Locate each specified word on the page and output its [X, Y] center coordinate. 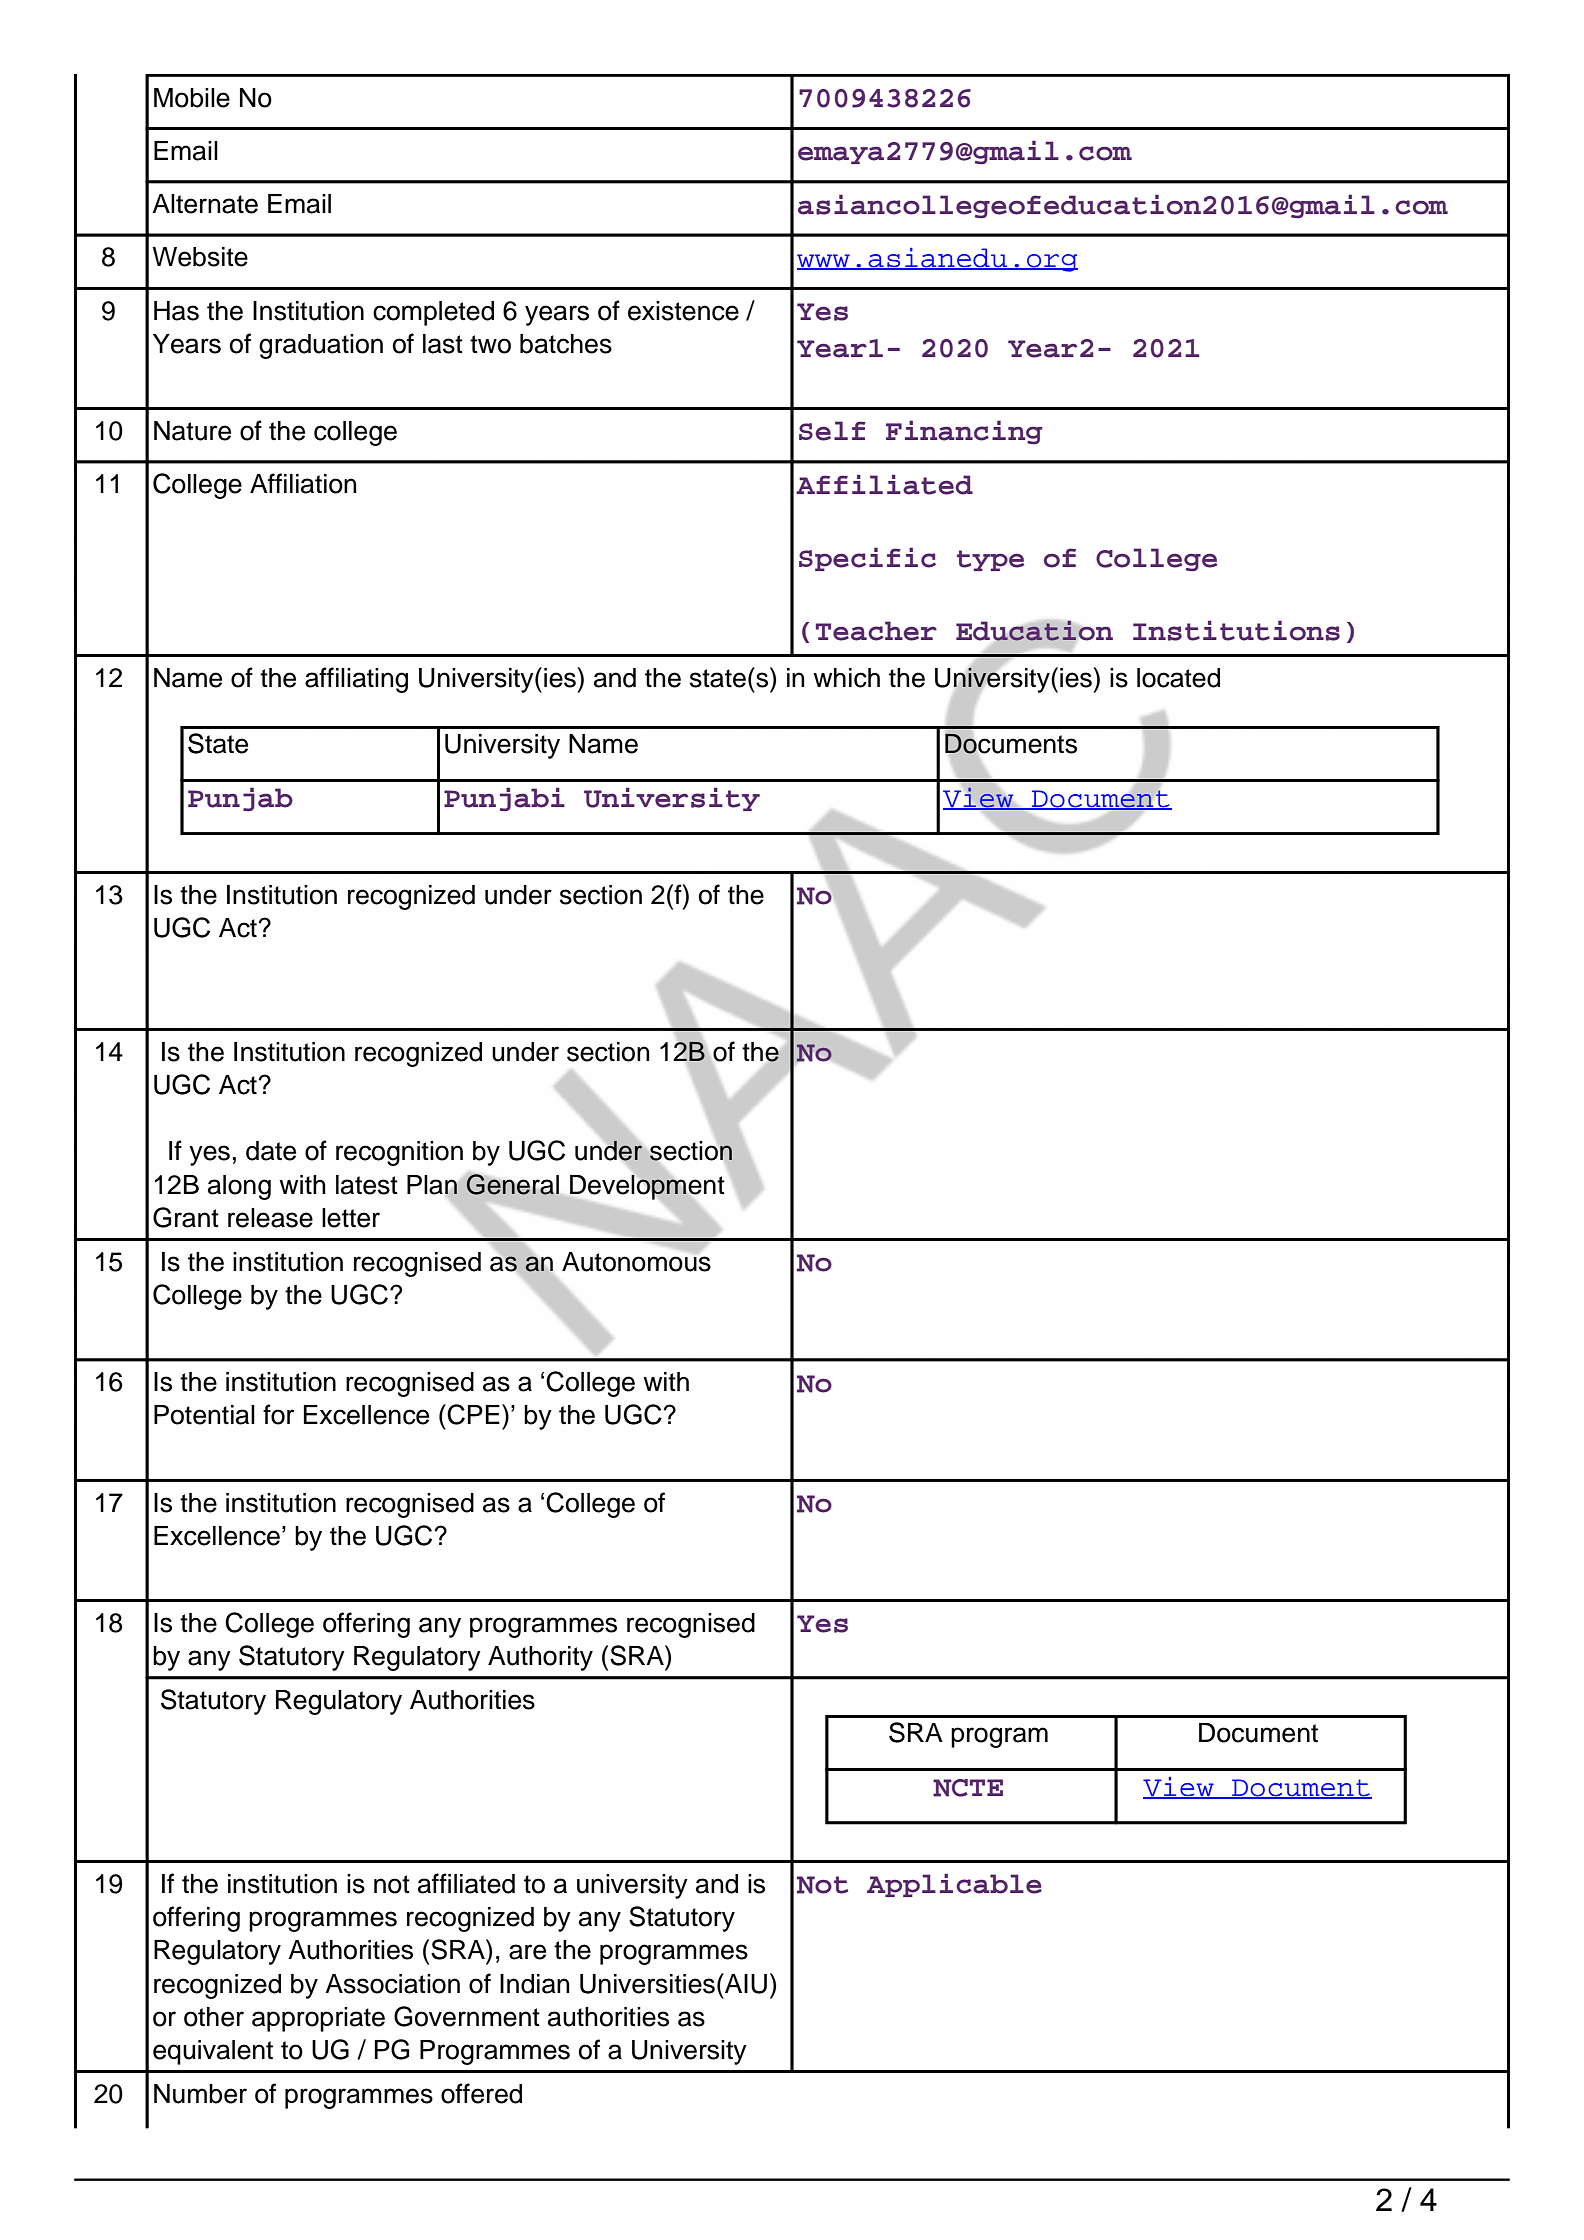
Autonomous [636, 1260]
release [270, 1218]
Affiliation [303, 483]
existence [683, 311]
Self [832, 431]
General [513, 1184]
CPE [472, 1414]
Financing [964, 432]
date [271, 1151]
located [1178, 678]
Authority [540, 1658]
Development [646, 1187]
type [990, 560]
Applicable [954, 1885]
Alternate [205, 204]
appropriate [318, 2019]
